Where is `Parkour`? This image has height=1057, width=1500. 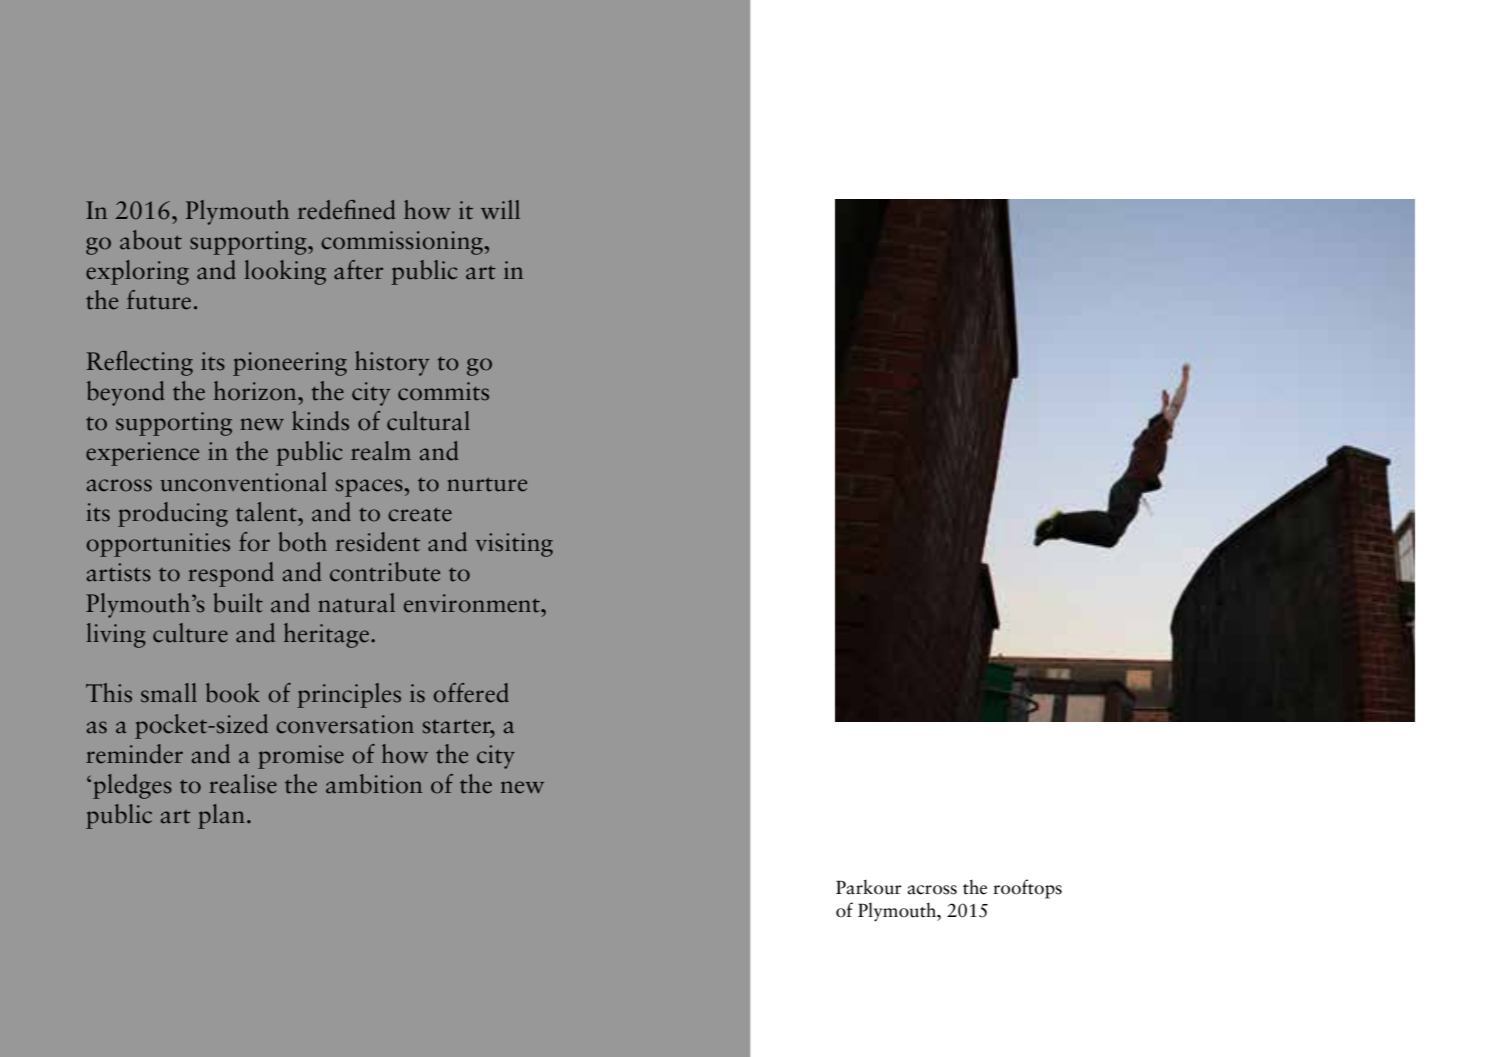
Parkour is located at coordinates (869, 887).
